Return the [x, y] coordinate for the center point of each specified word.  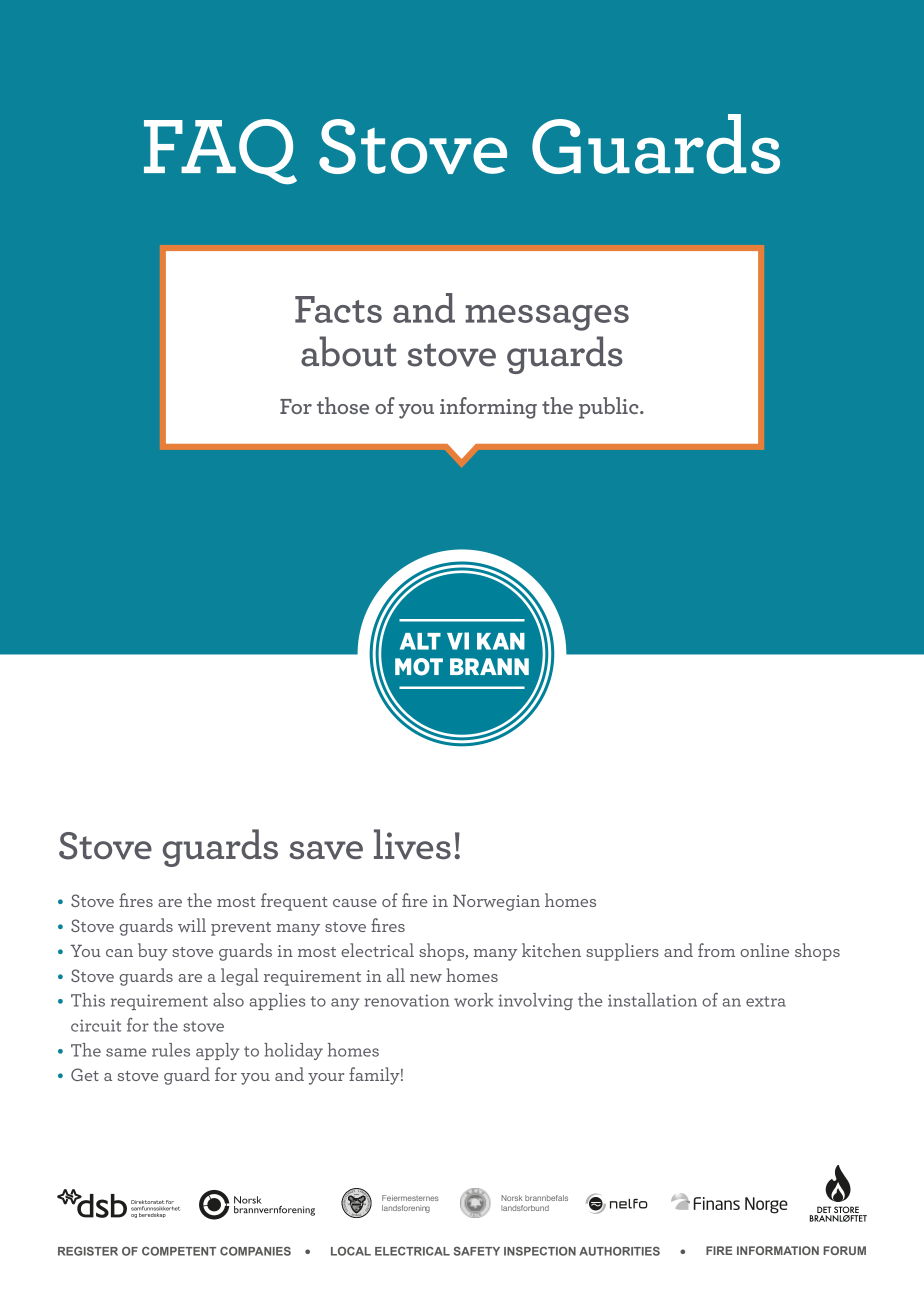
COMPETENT [179, 1251]
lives [412, 844]
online [764, 950]
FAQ [220, 151]
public [610, 408]
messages [547, 318]
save [326, 850]
